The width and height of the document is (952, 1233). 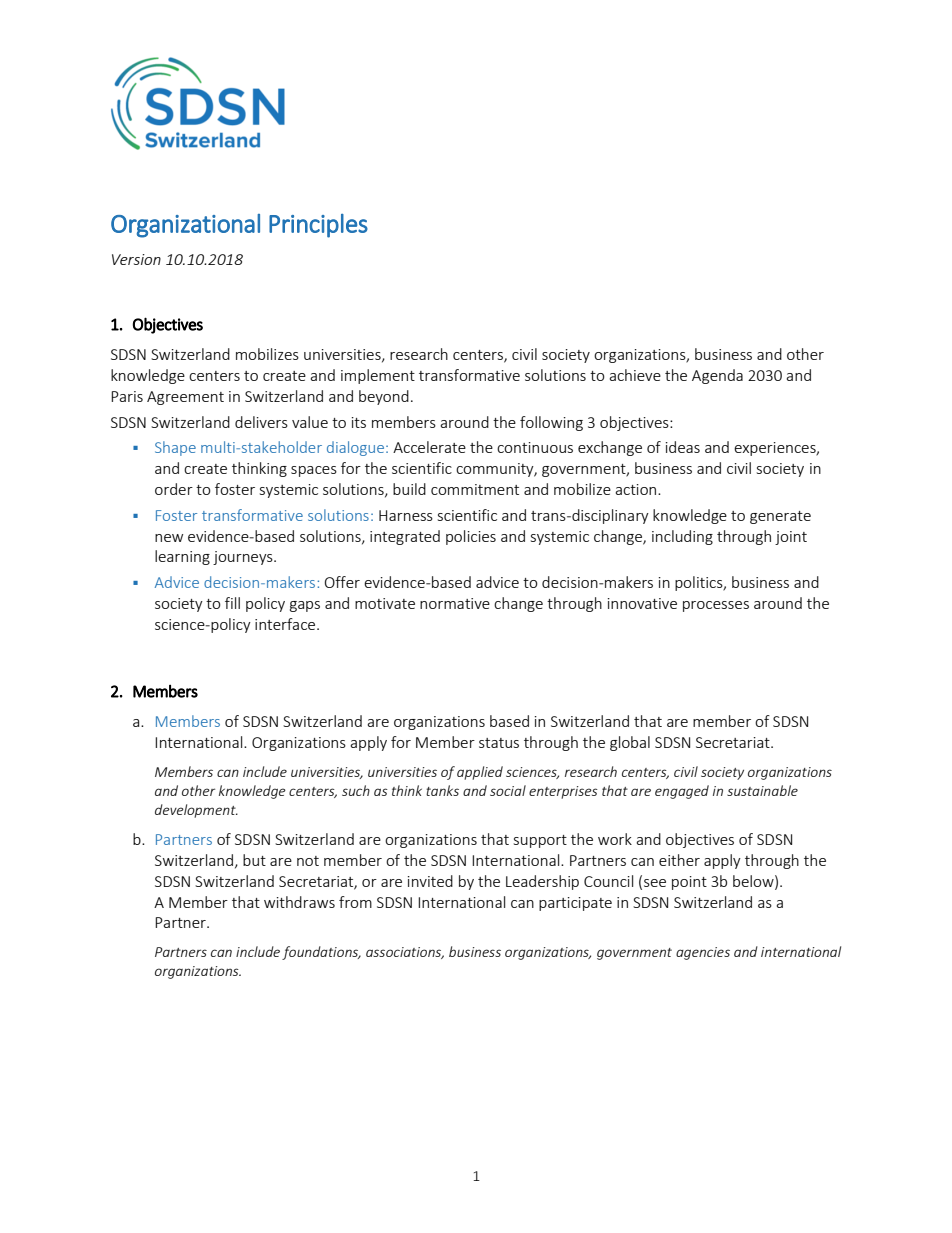 I want to click on Agenda, so click(x=717, y=376).
